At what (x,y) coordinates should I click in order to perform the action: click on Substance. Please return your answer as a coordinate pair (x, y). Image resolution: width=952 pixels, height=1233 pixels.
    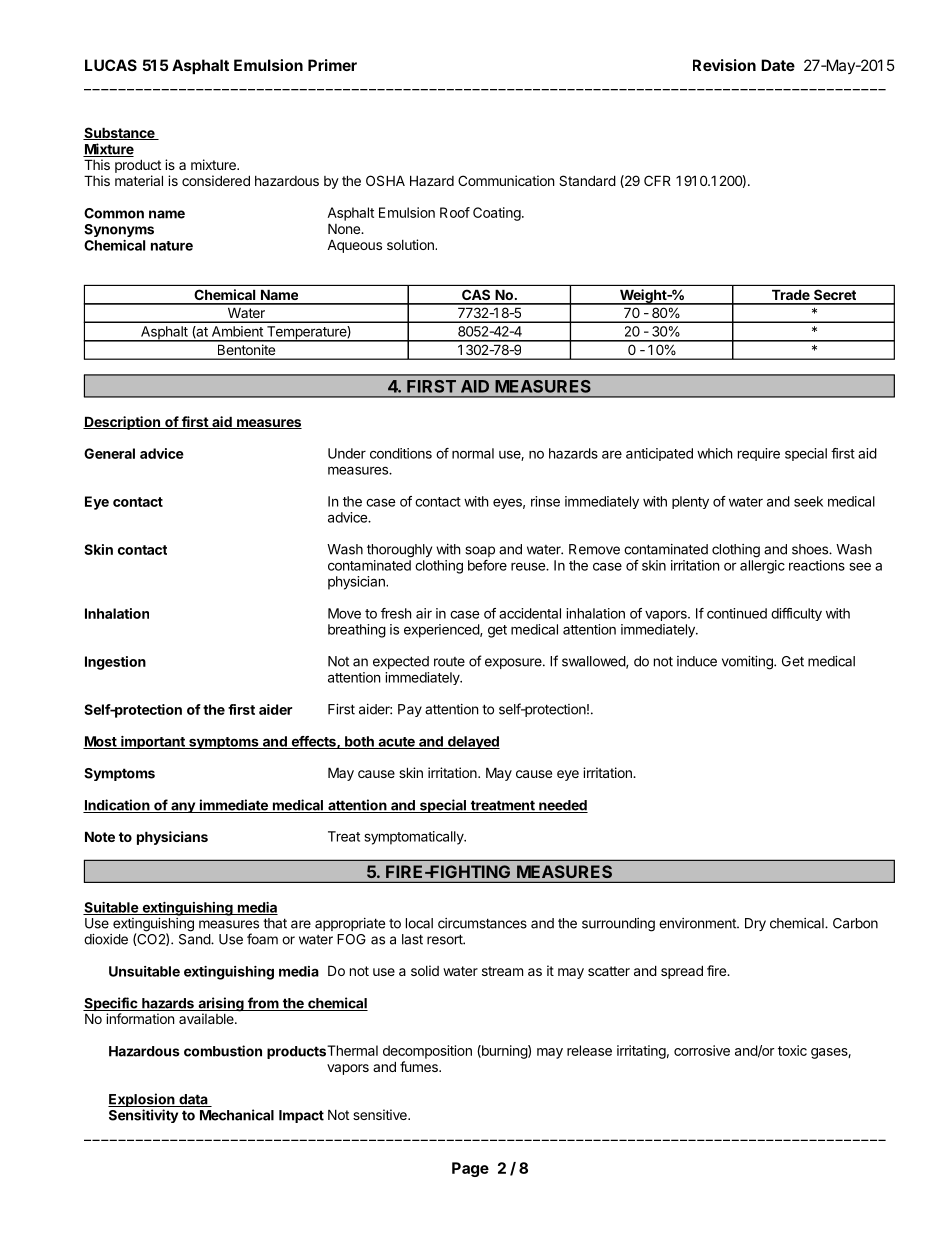
    Looking at the image, I should click on (120, 133).
